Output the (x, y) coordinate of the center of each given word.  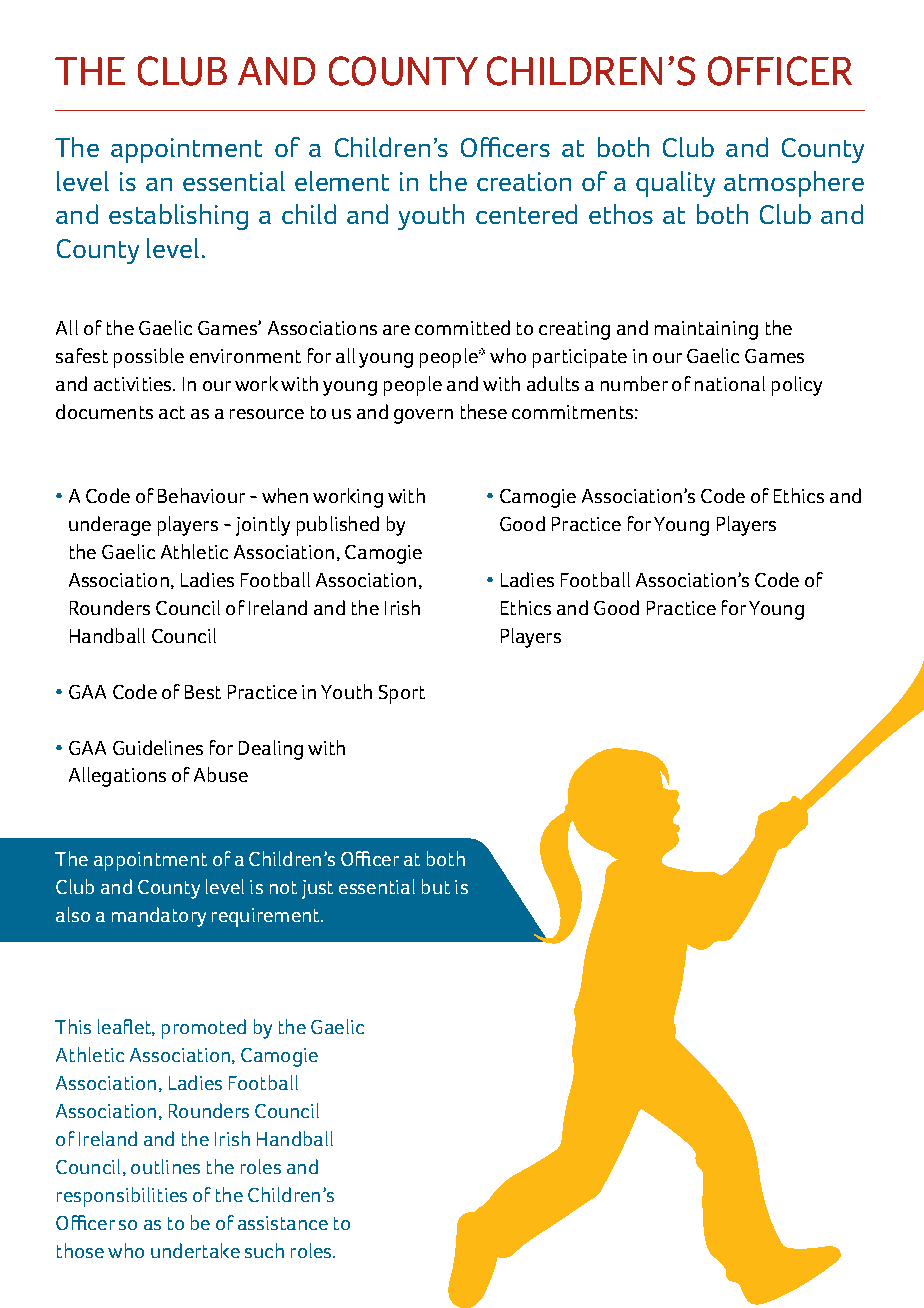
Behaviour (201, 495)
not (283, 887)
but (436, 886)
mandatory (159, 917)
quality (675, 184)
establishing (178, 217)
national (730, 383)
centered (526, 214)
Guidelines (158, 747)
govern (423, 416)
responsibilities (122, 1197)
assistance (283, 1223)
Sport (402, 694)
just (317, 889)
